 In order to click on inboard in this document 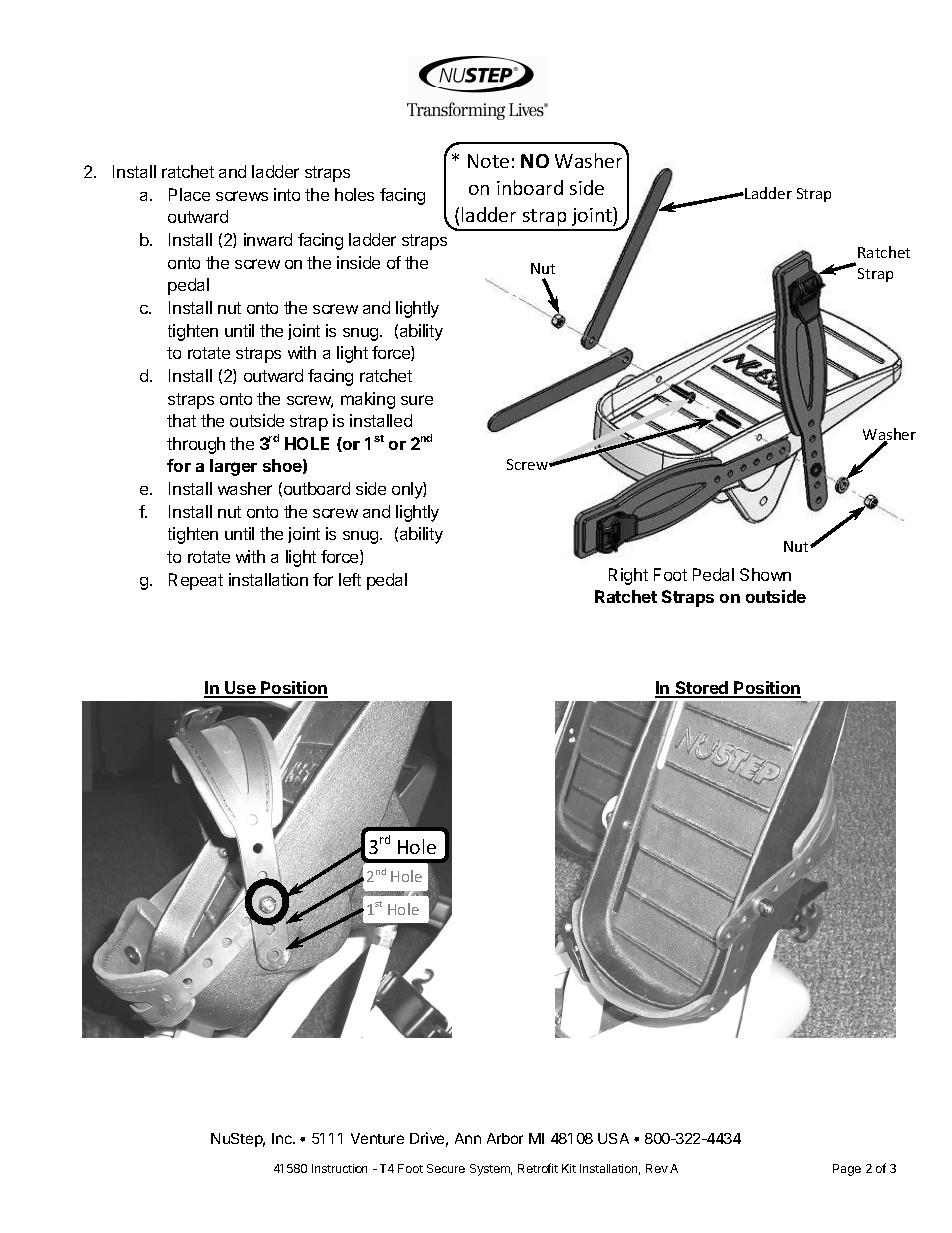, I will do `click(530, 187)`.
